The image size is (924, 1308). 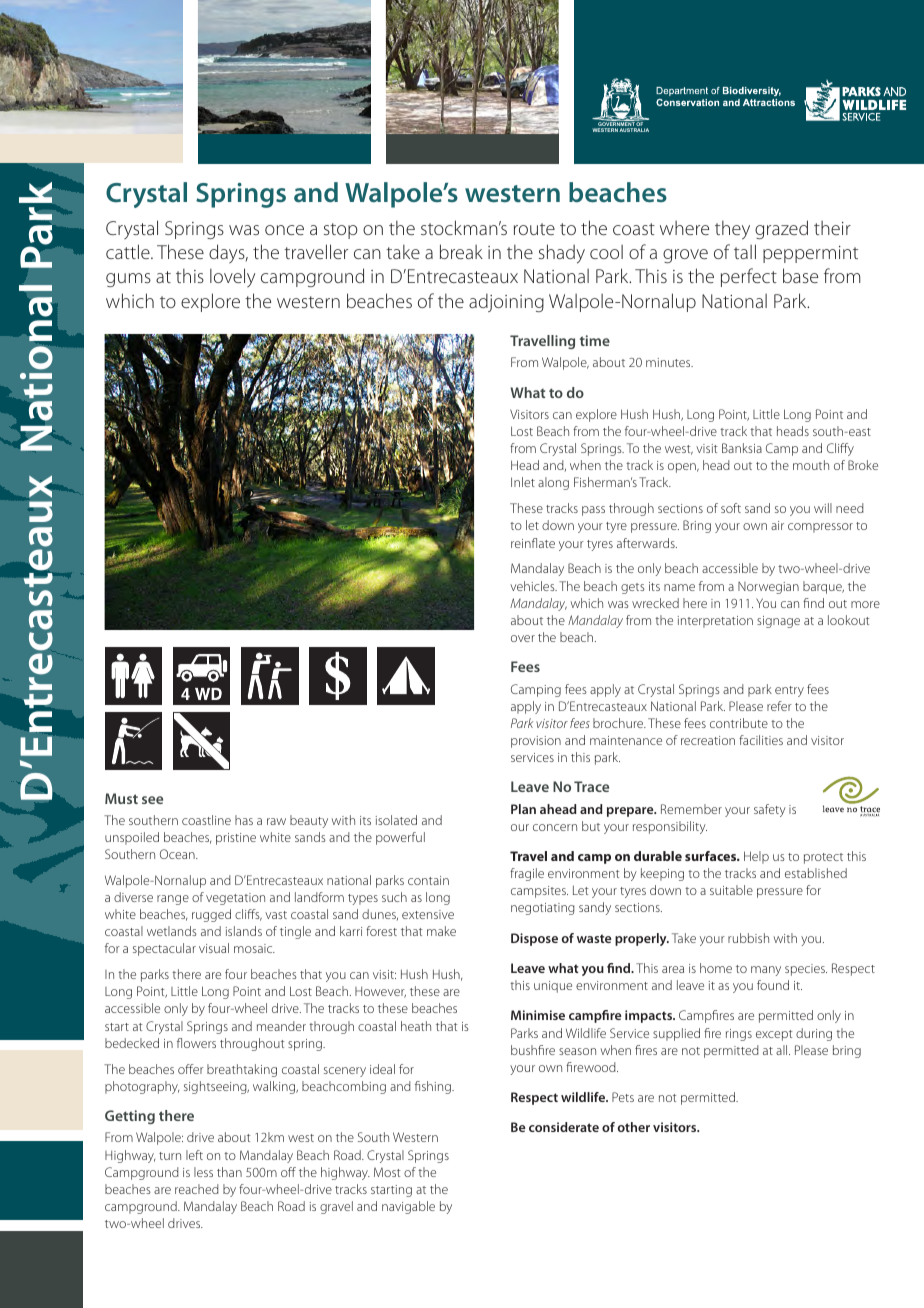 I want to click on Must, so click(x=121, y=798).
